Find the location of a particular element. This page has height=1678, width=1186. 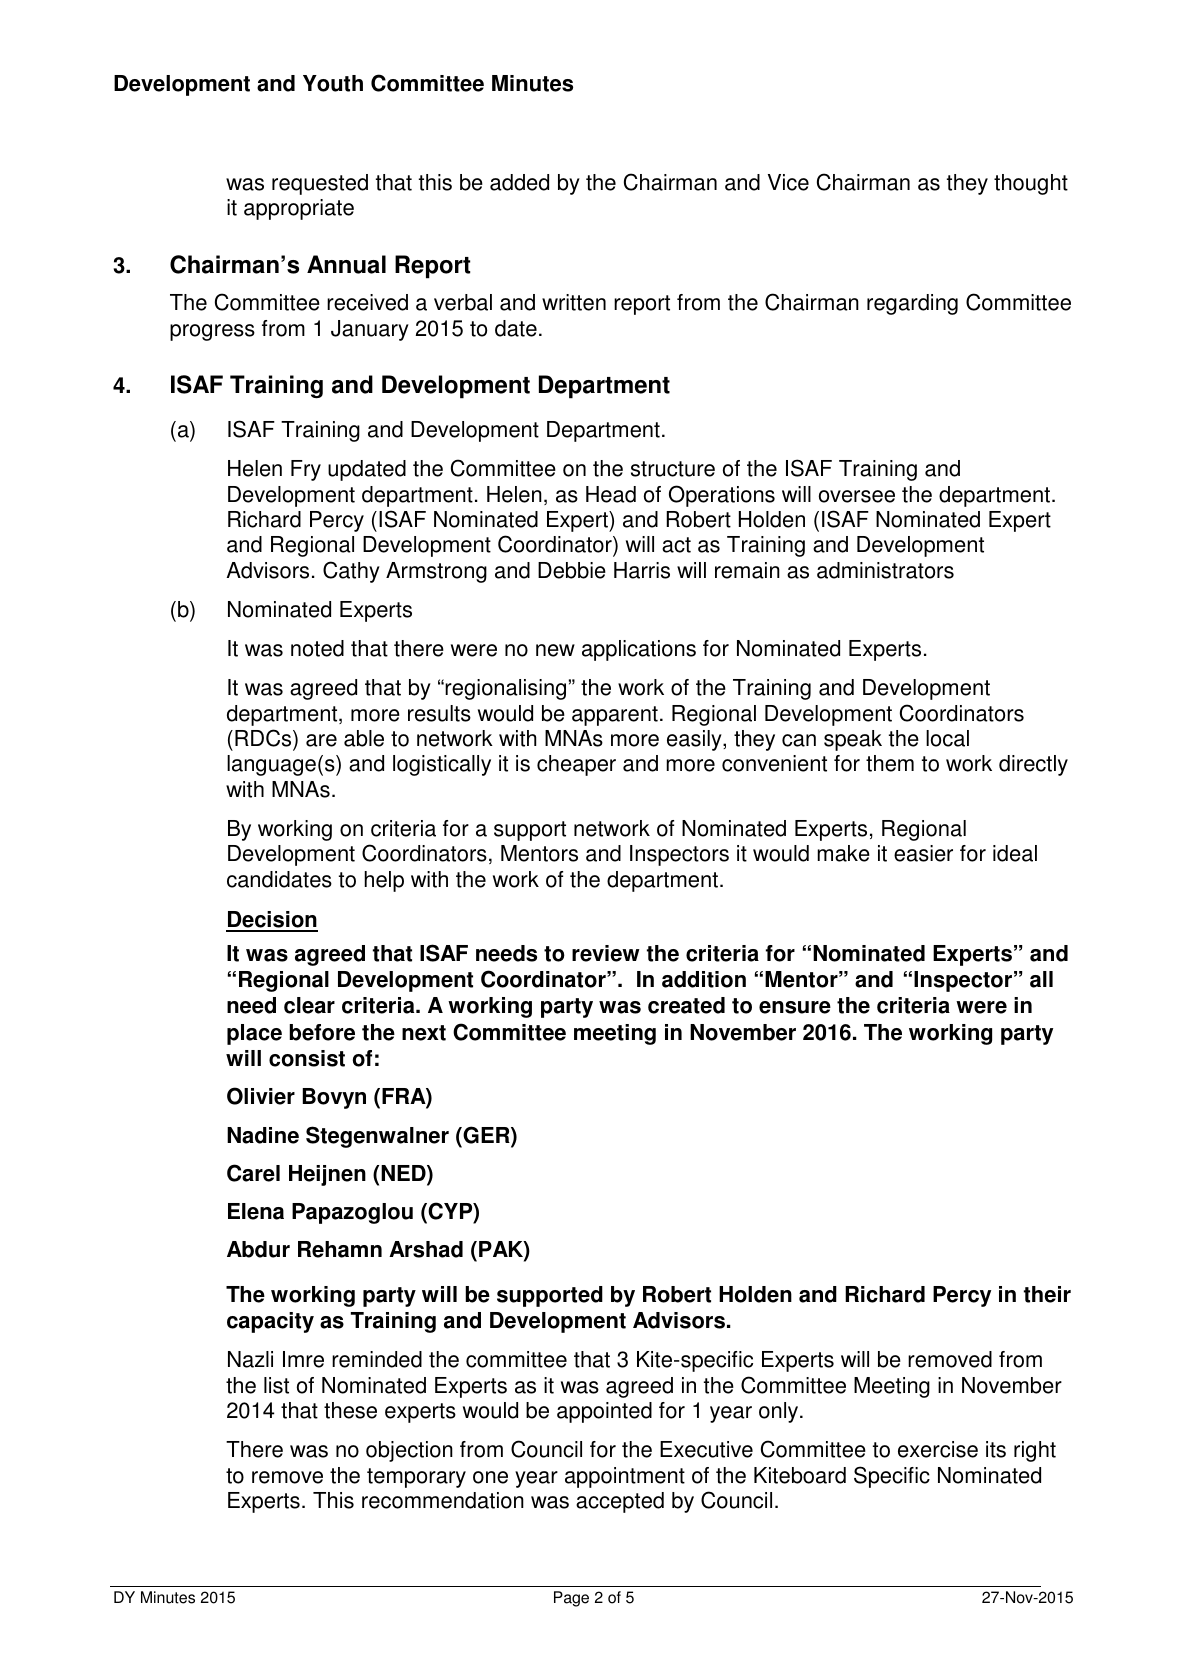

thought is located at coordinates (1031, 184).
